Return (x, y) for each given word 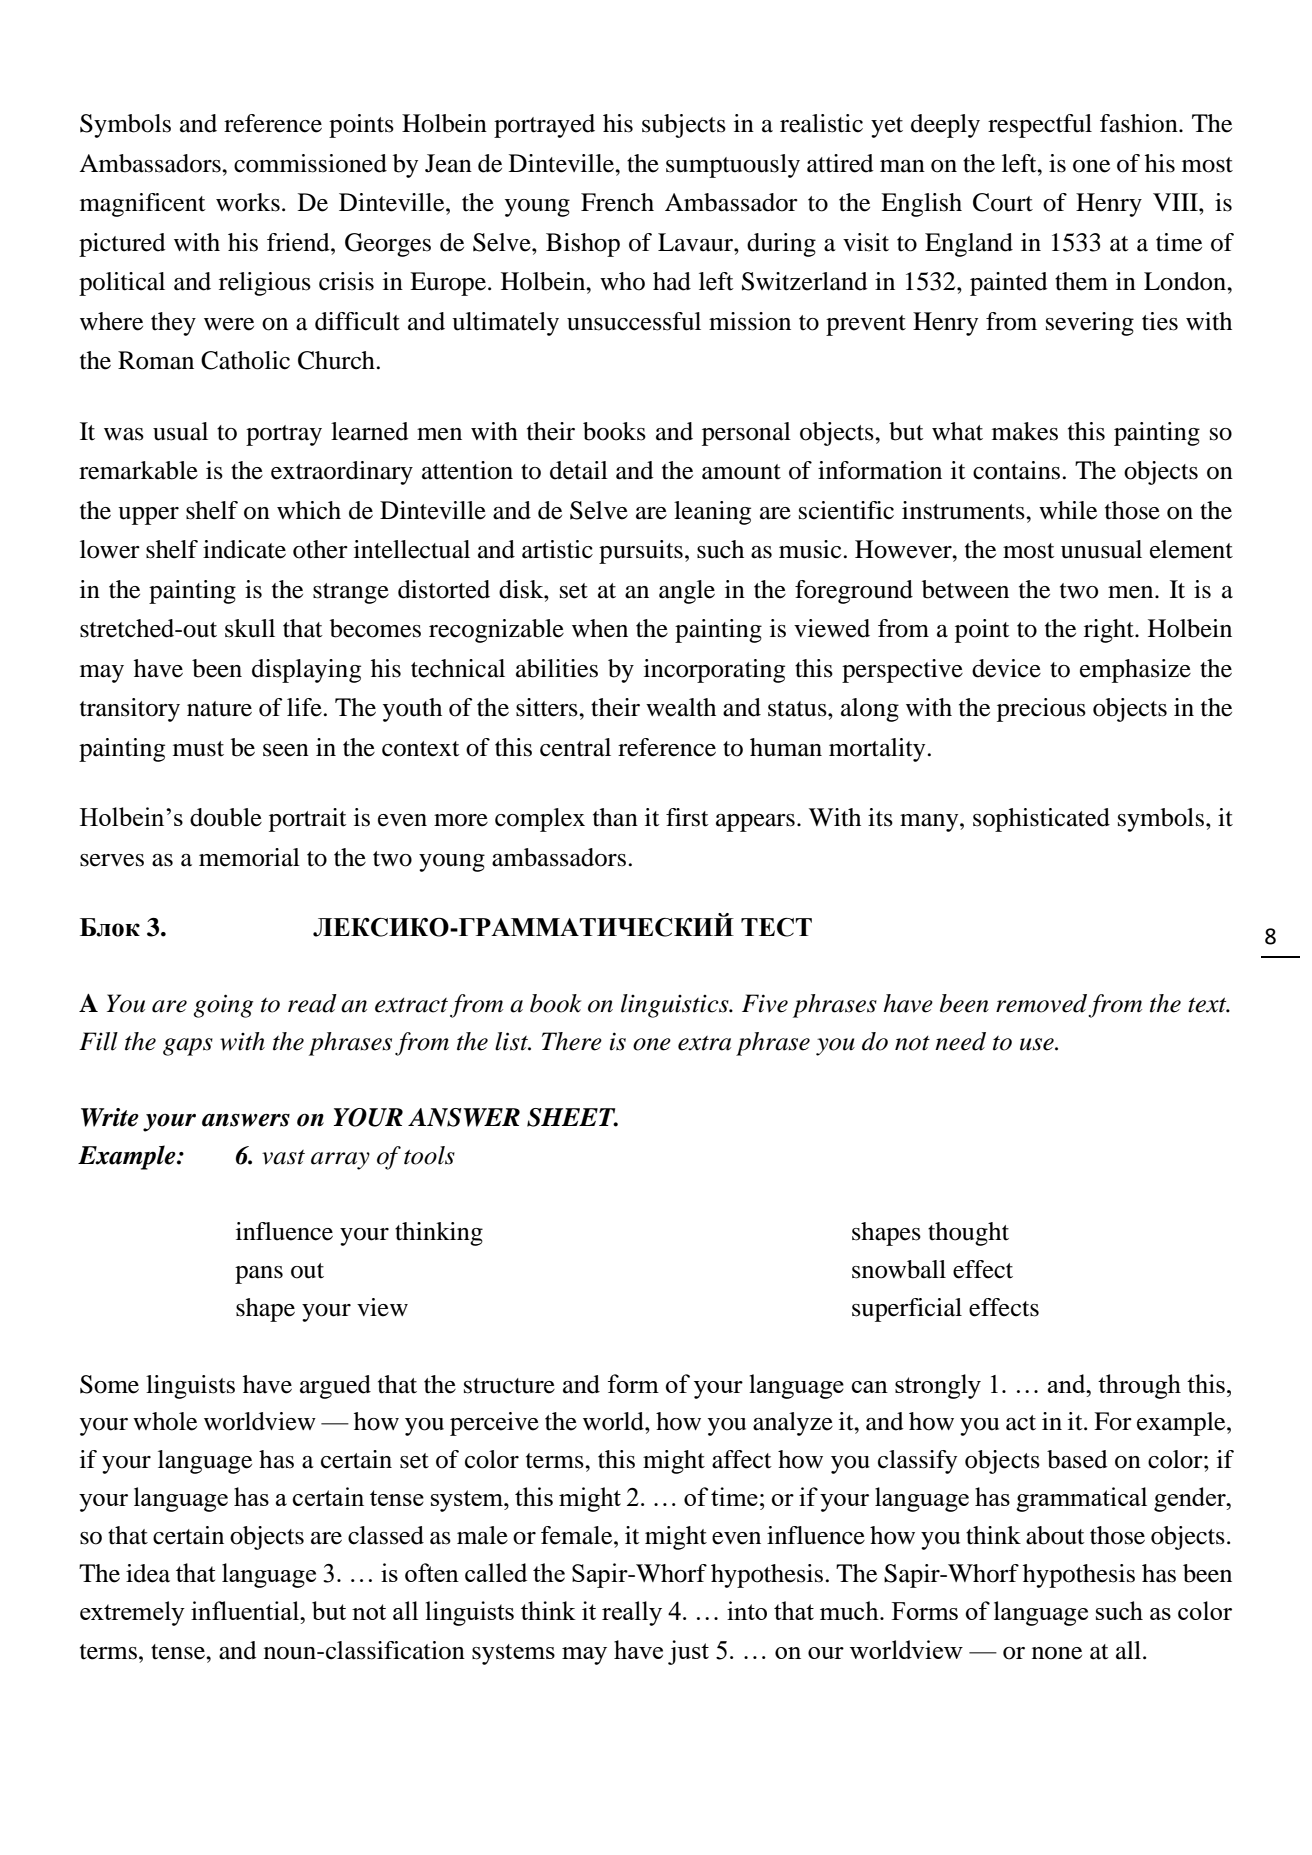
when (600, 628)
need (960, 1041)
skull (250, 628)
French (617, 202)
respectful (1040, 126)
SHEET (572, 1117)
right (1110, 631)
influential (246, 1610)
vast (283, 1157)
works (248, 202)
